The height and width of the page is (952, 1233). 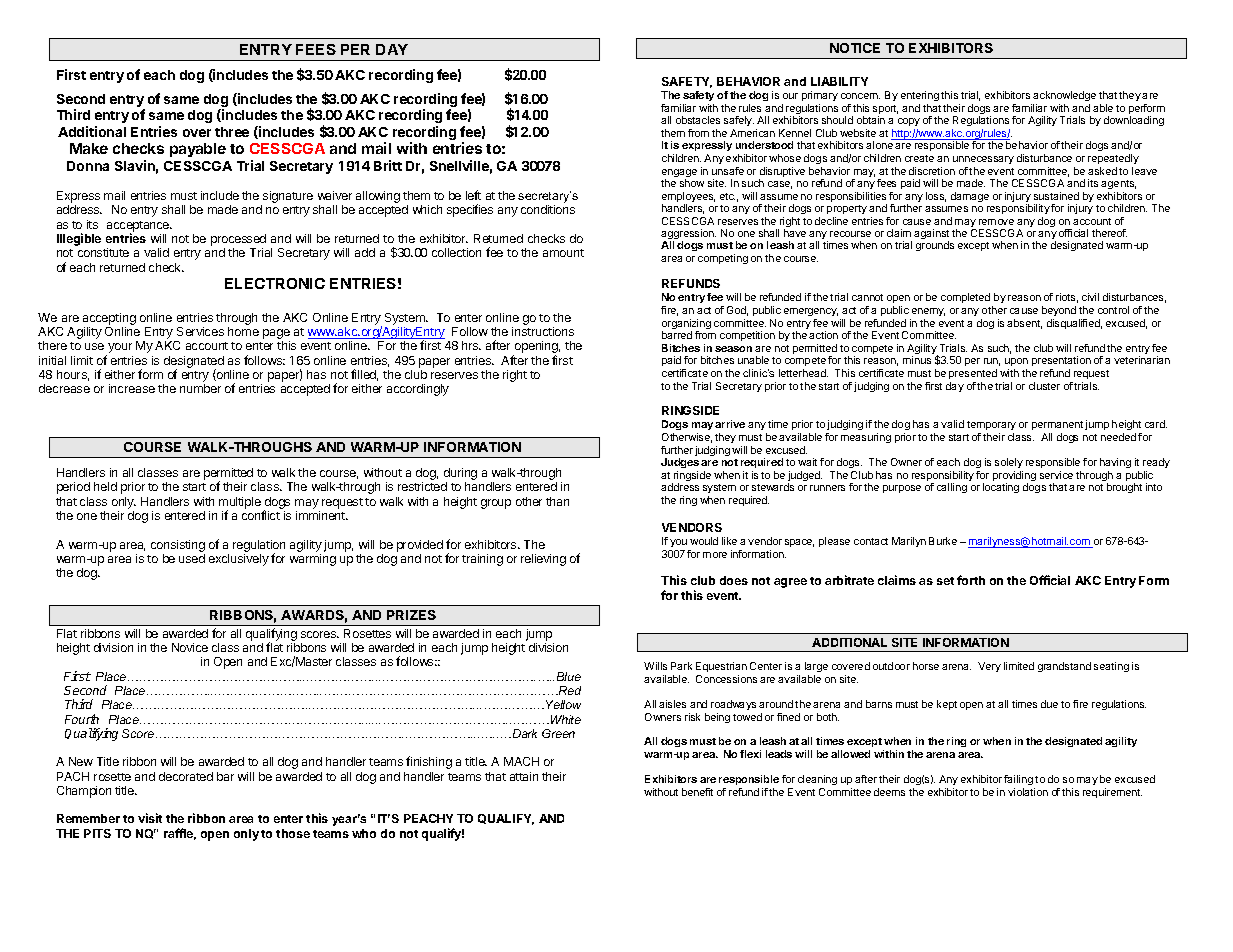 What do you see at coordinates (697, 792) in the page?
I see `benefit` at bounding box center [697, 792].
